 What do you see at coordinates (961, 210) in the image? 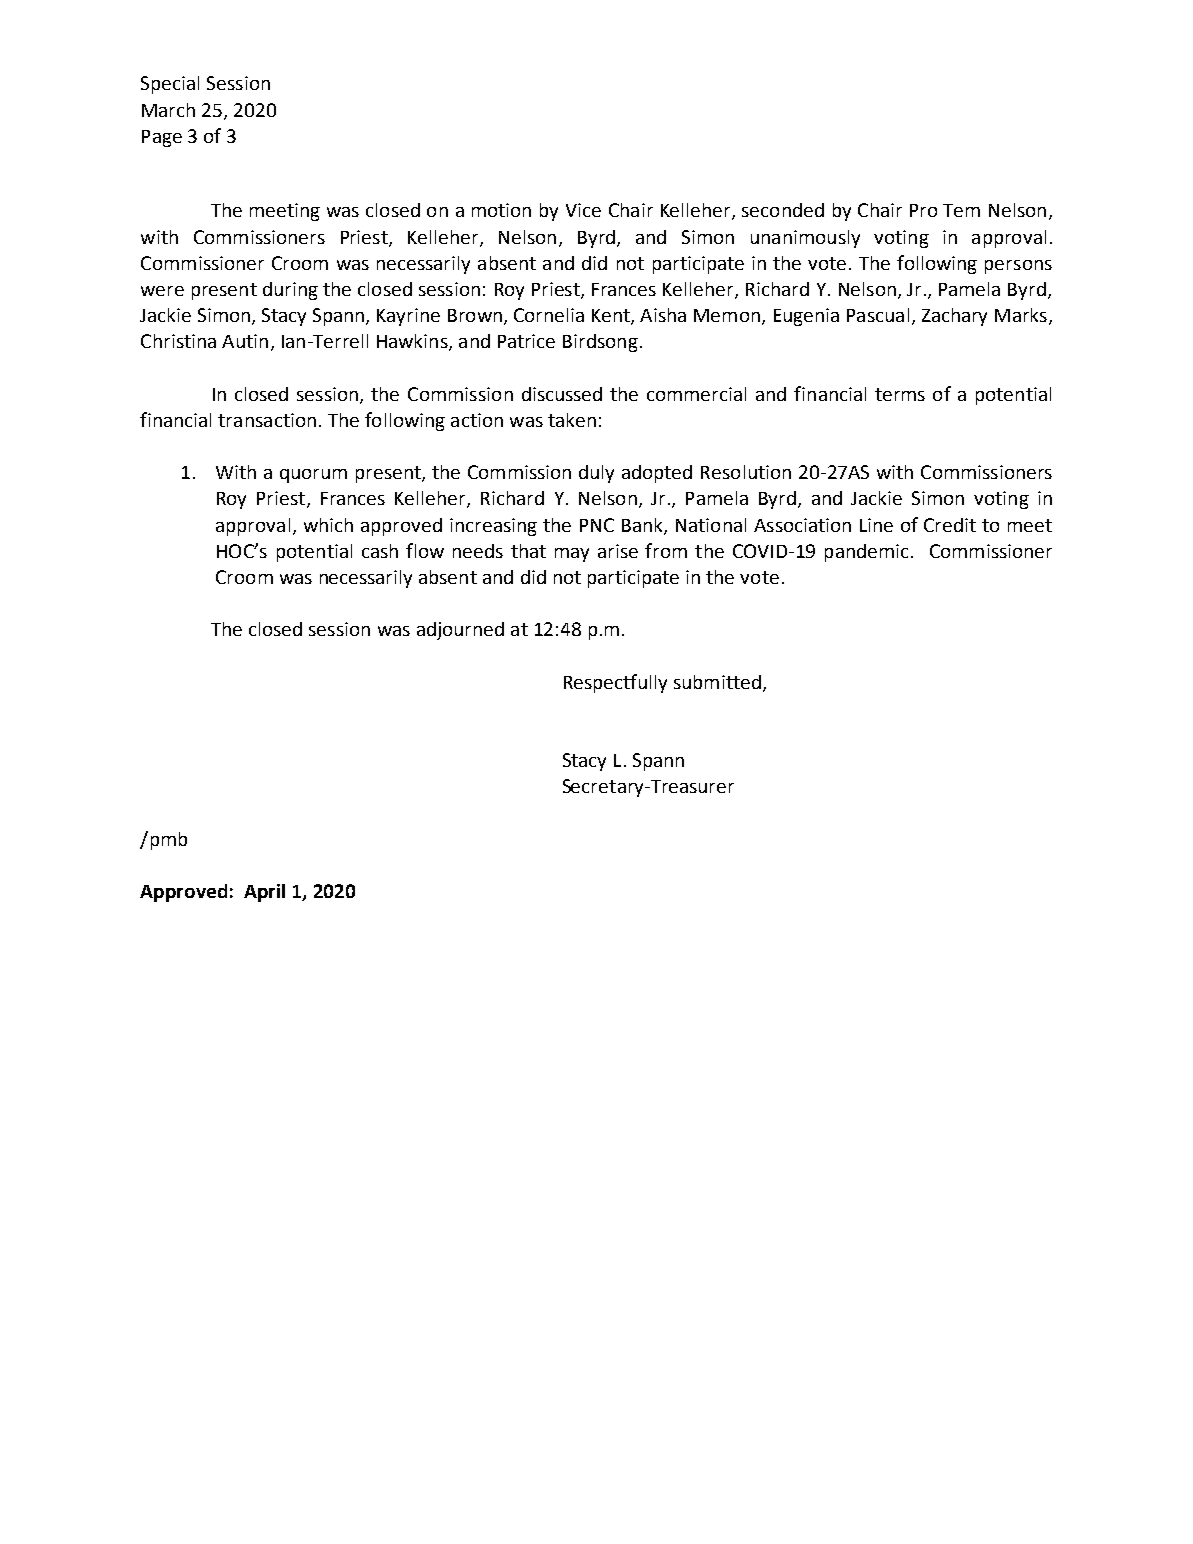
I see `Tem` at bounding box center [961, 210].
